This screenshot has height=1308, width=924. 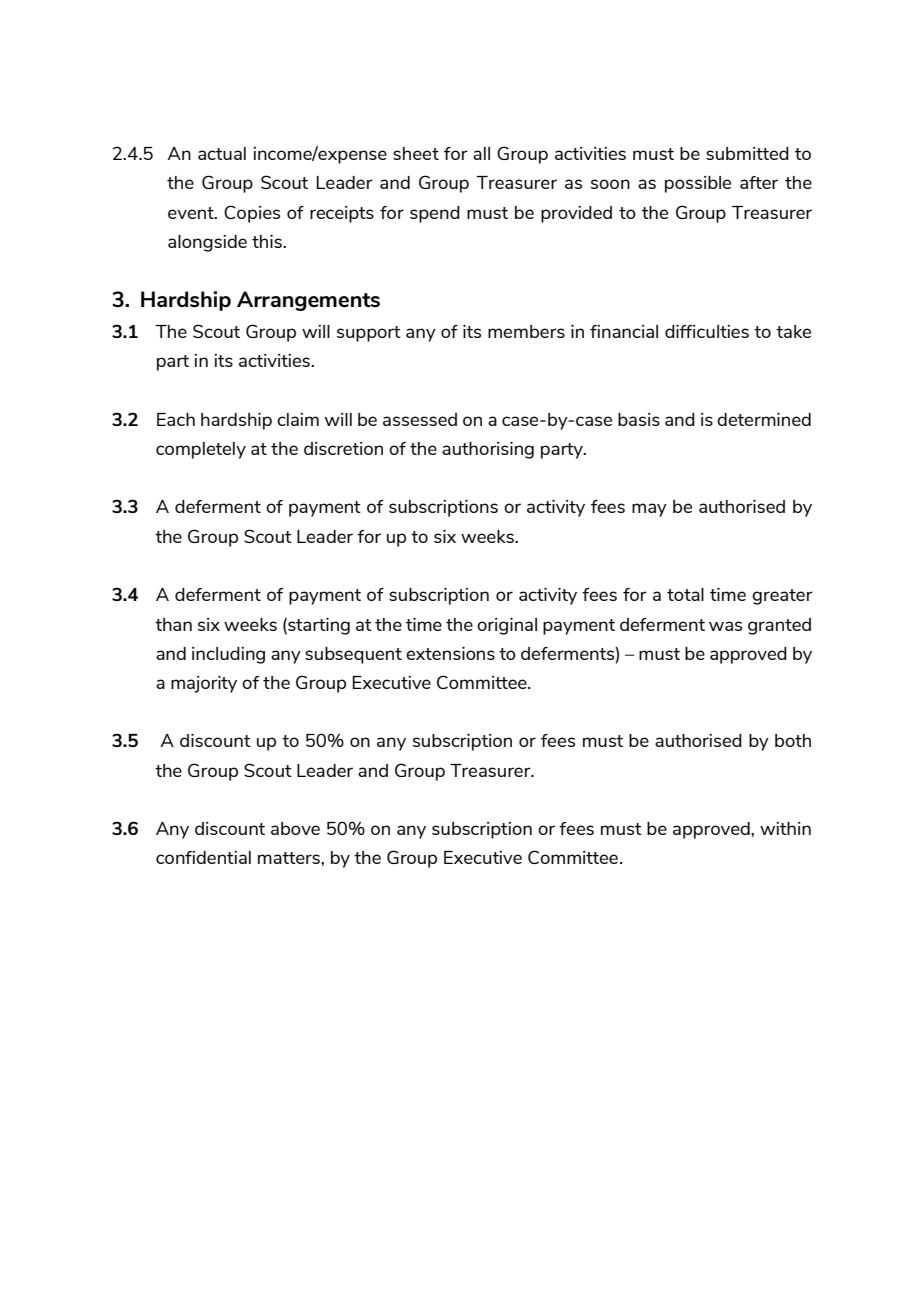 What do you see at coordinates (649, 510) in the screenshot?
I see `may` at bounding box center [649, 510].
